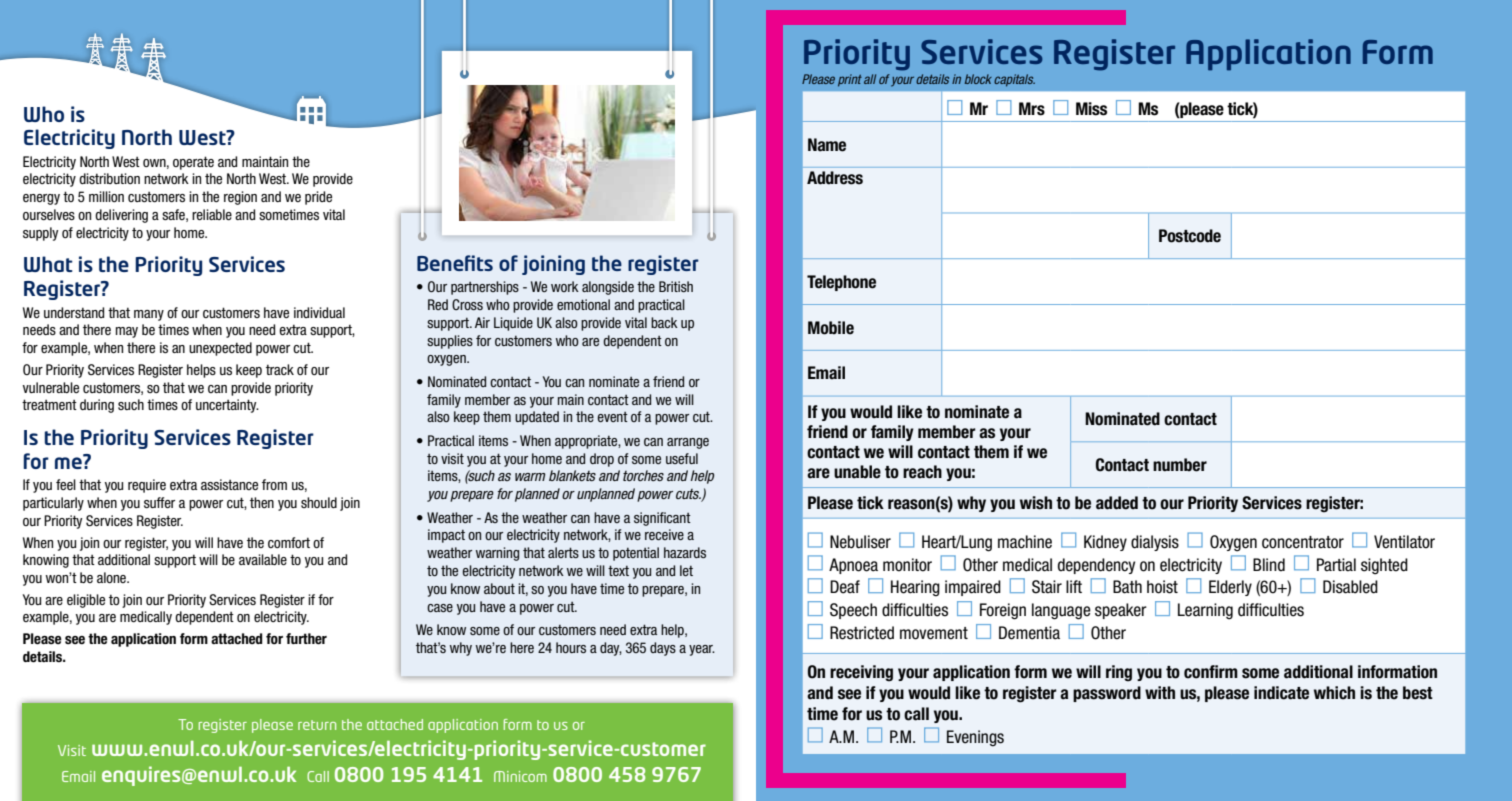 This screenshot has width=1512, height=801. What do you see at coordinates (861, 673) in the screenshot?
I see `receiving` at bounding box center [861, 673].
